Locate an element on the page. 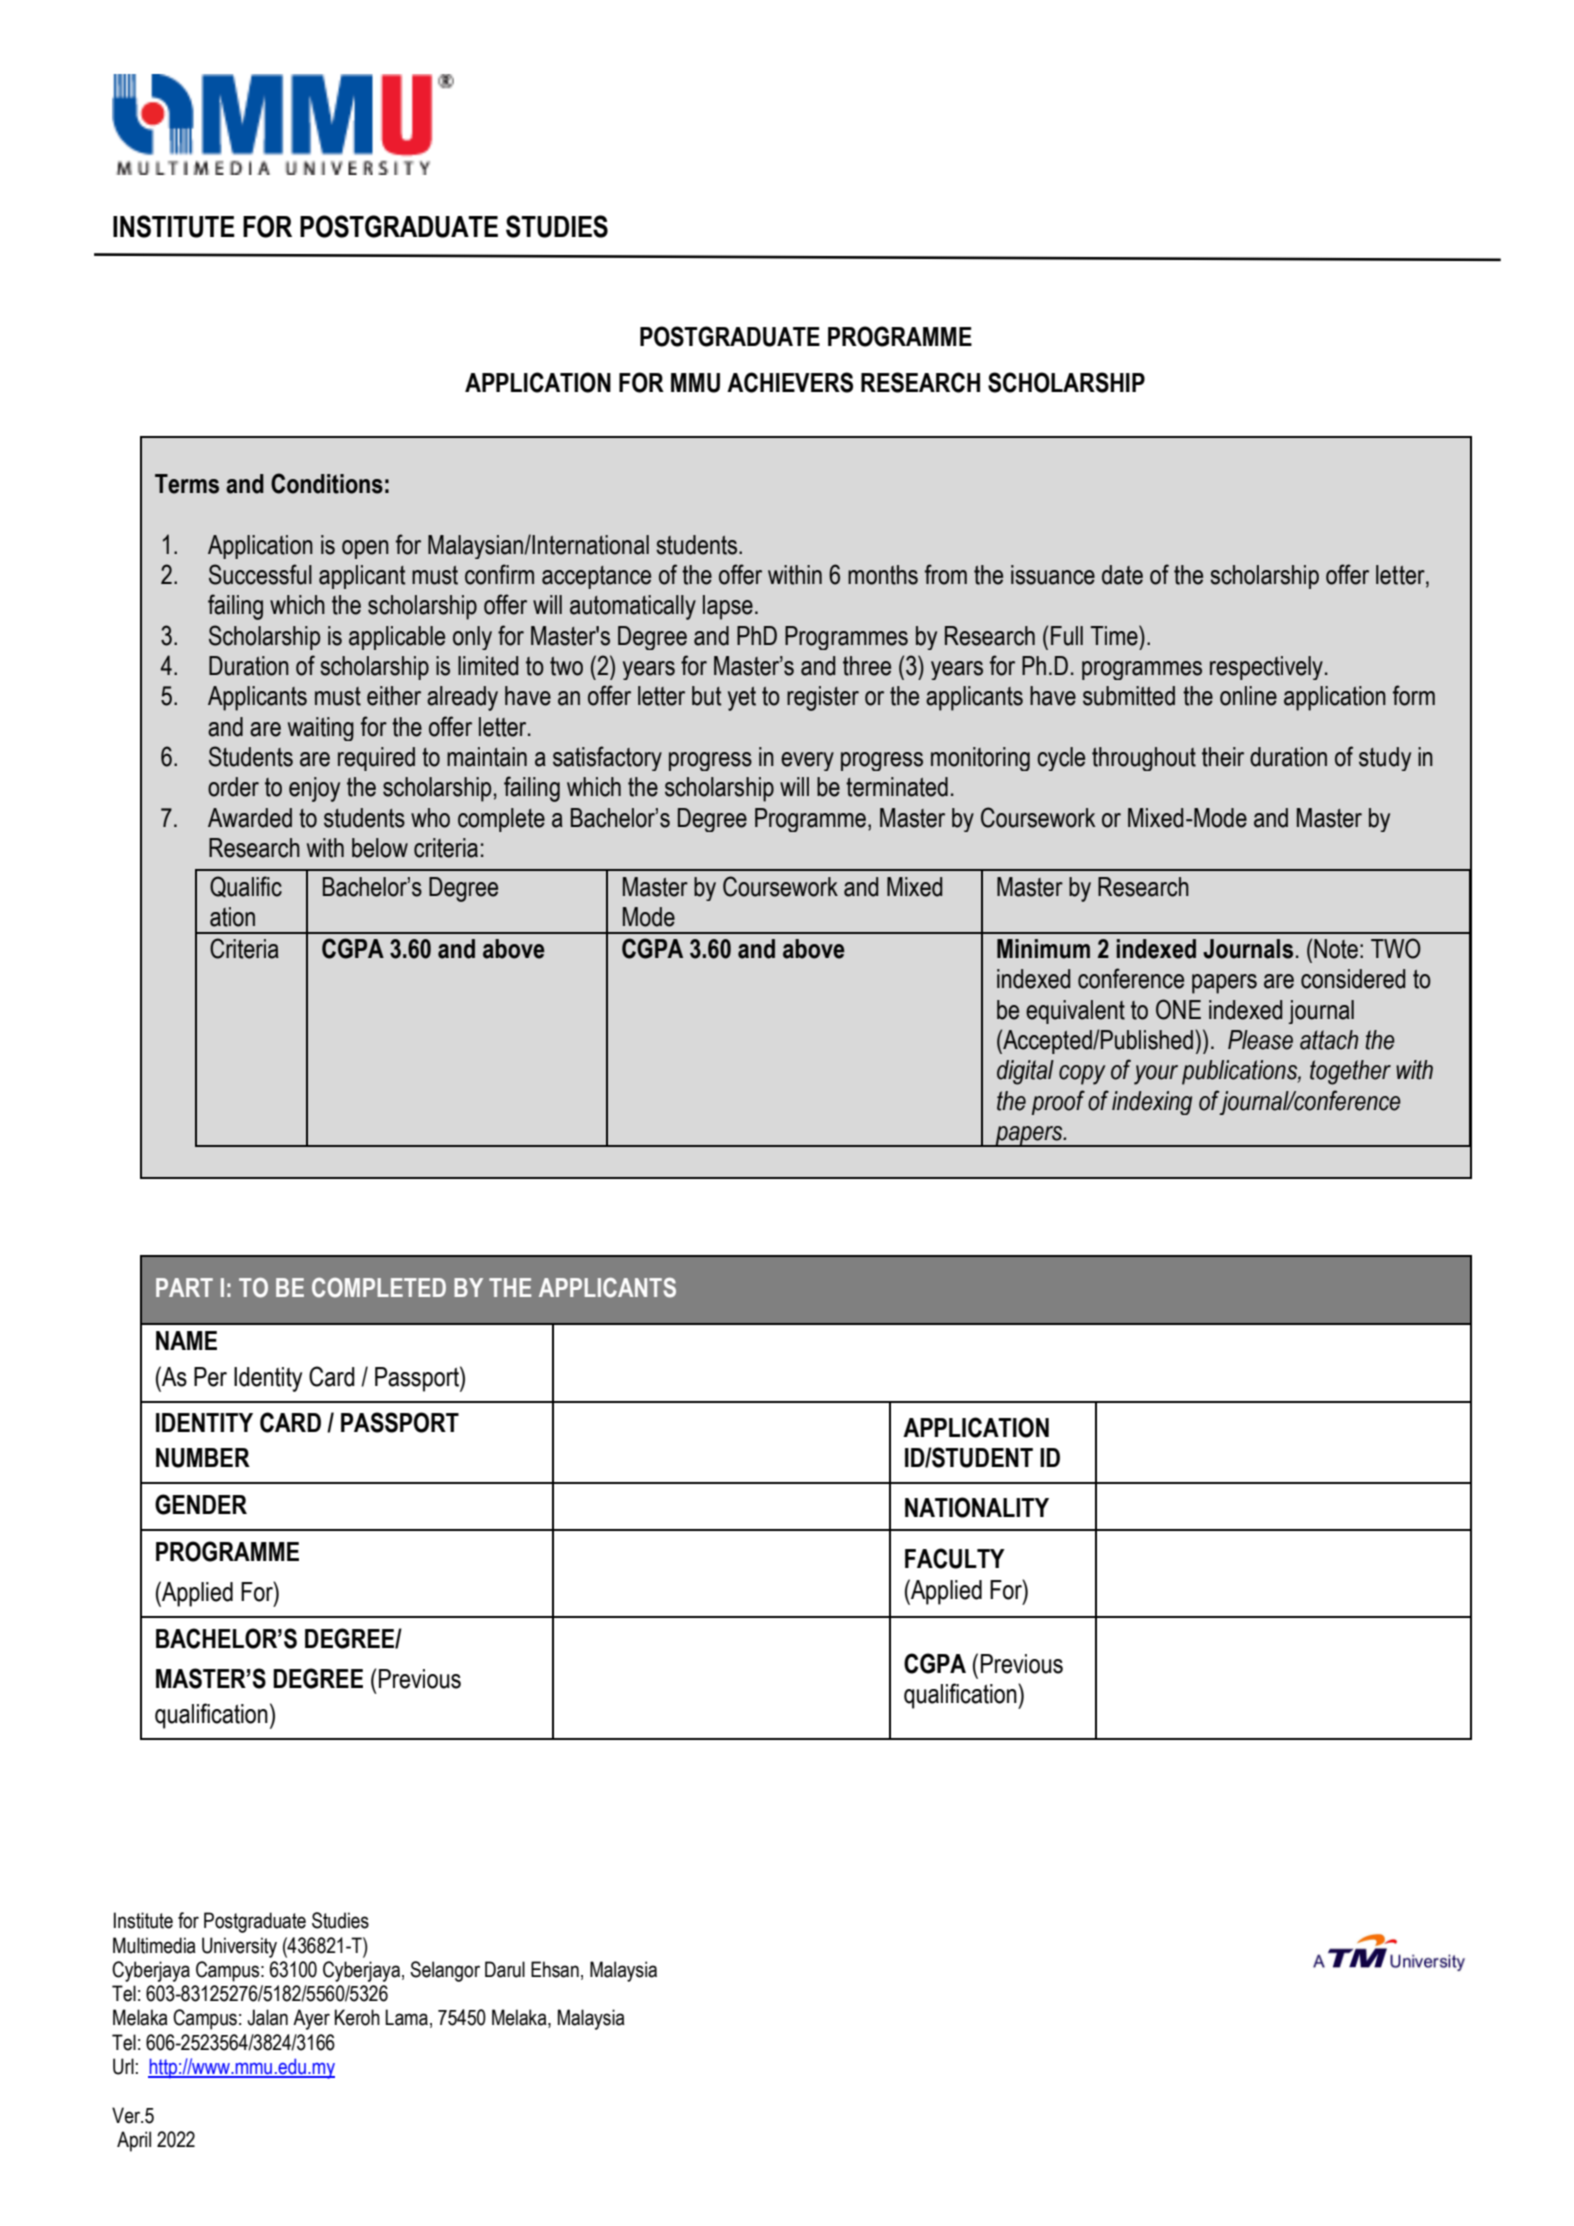 Image resolution: width=1574 pixels, height=2226 pixels. Minimum is located at coordinates (1043, 949).
